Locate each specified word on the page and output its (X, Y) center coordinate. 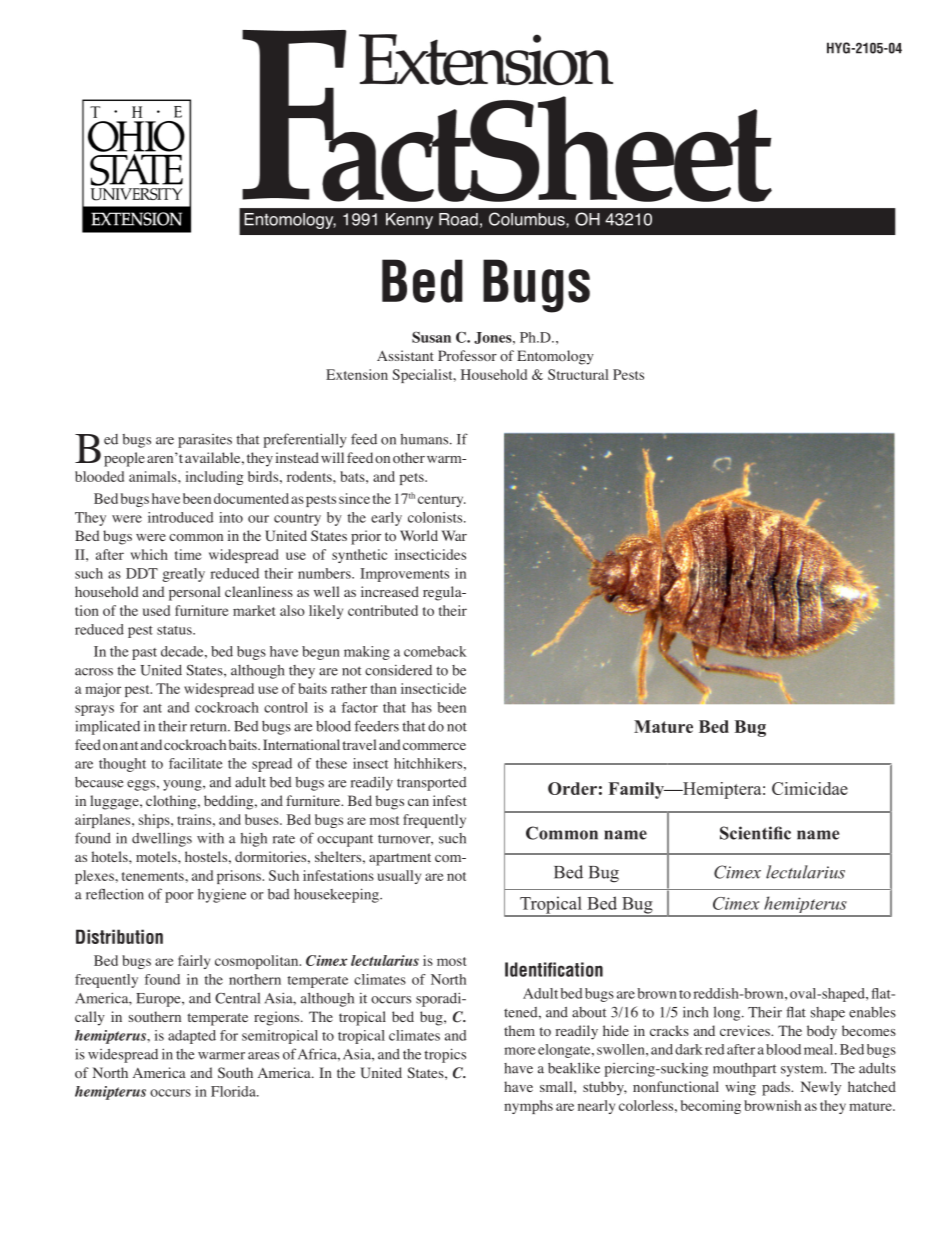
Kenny (409, 221)
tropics (445, 1055)
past (144, 654)
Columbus (528, 220)
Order (572, 788)
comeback (435, 651)
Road (458, 219)
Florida (234, 1091)
